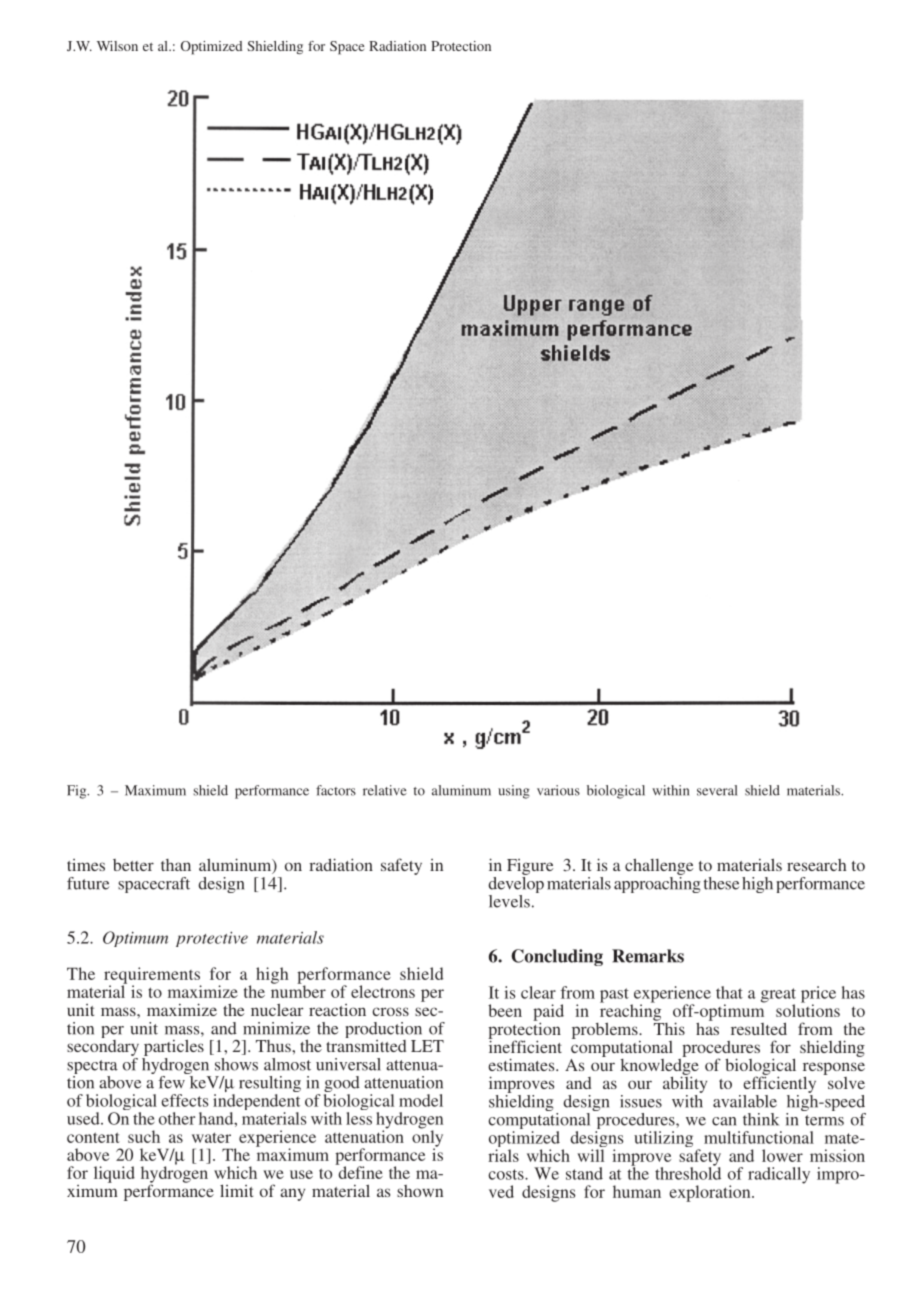 The width and height of the screenshot is (919, 1316). Describe the element at coordinates (816, 865) in the screenshot. I see `research` at that location.
